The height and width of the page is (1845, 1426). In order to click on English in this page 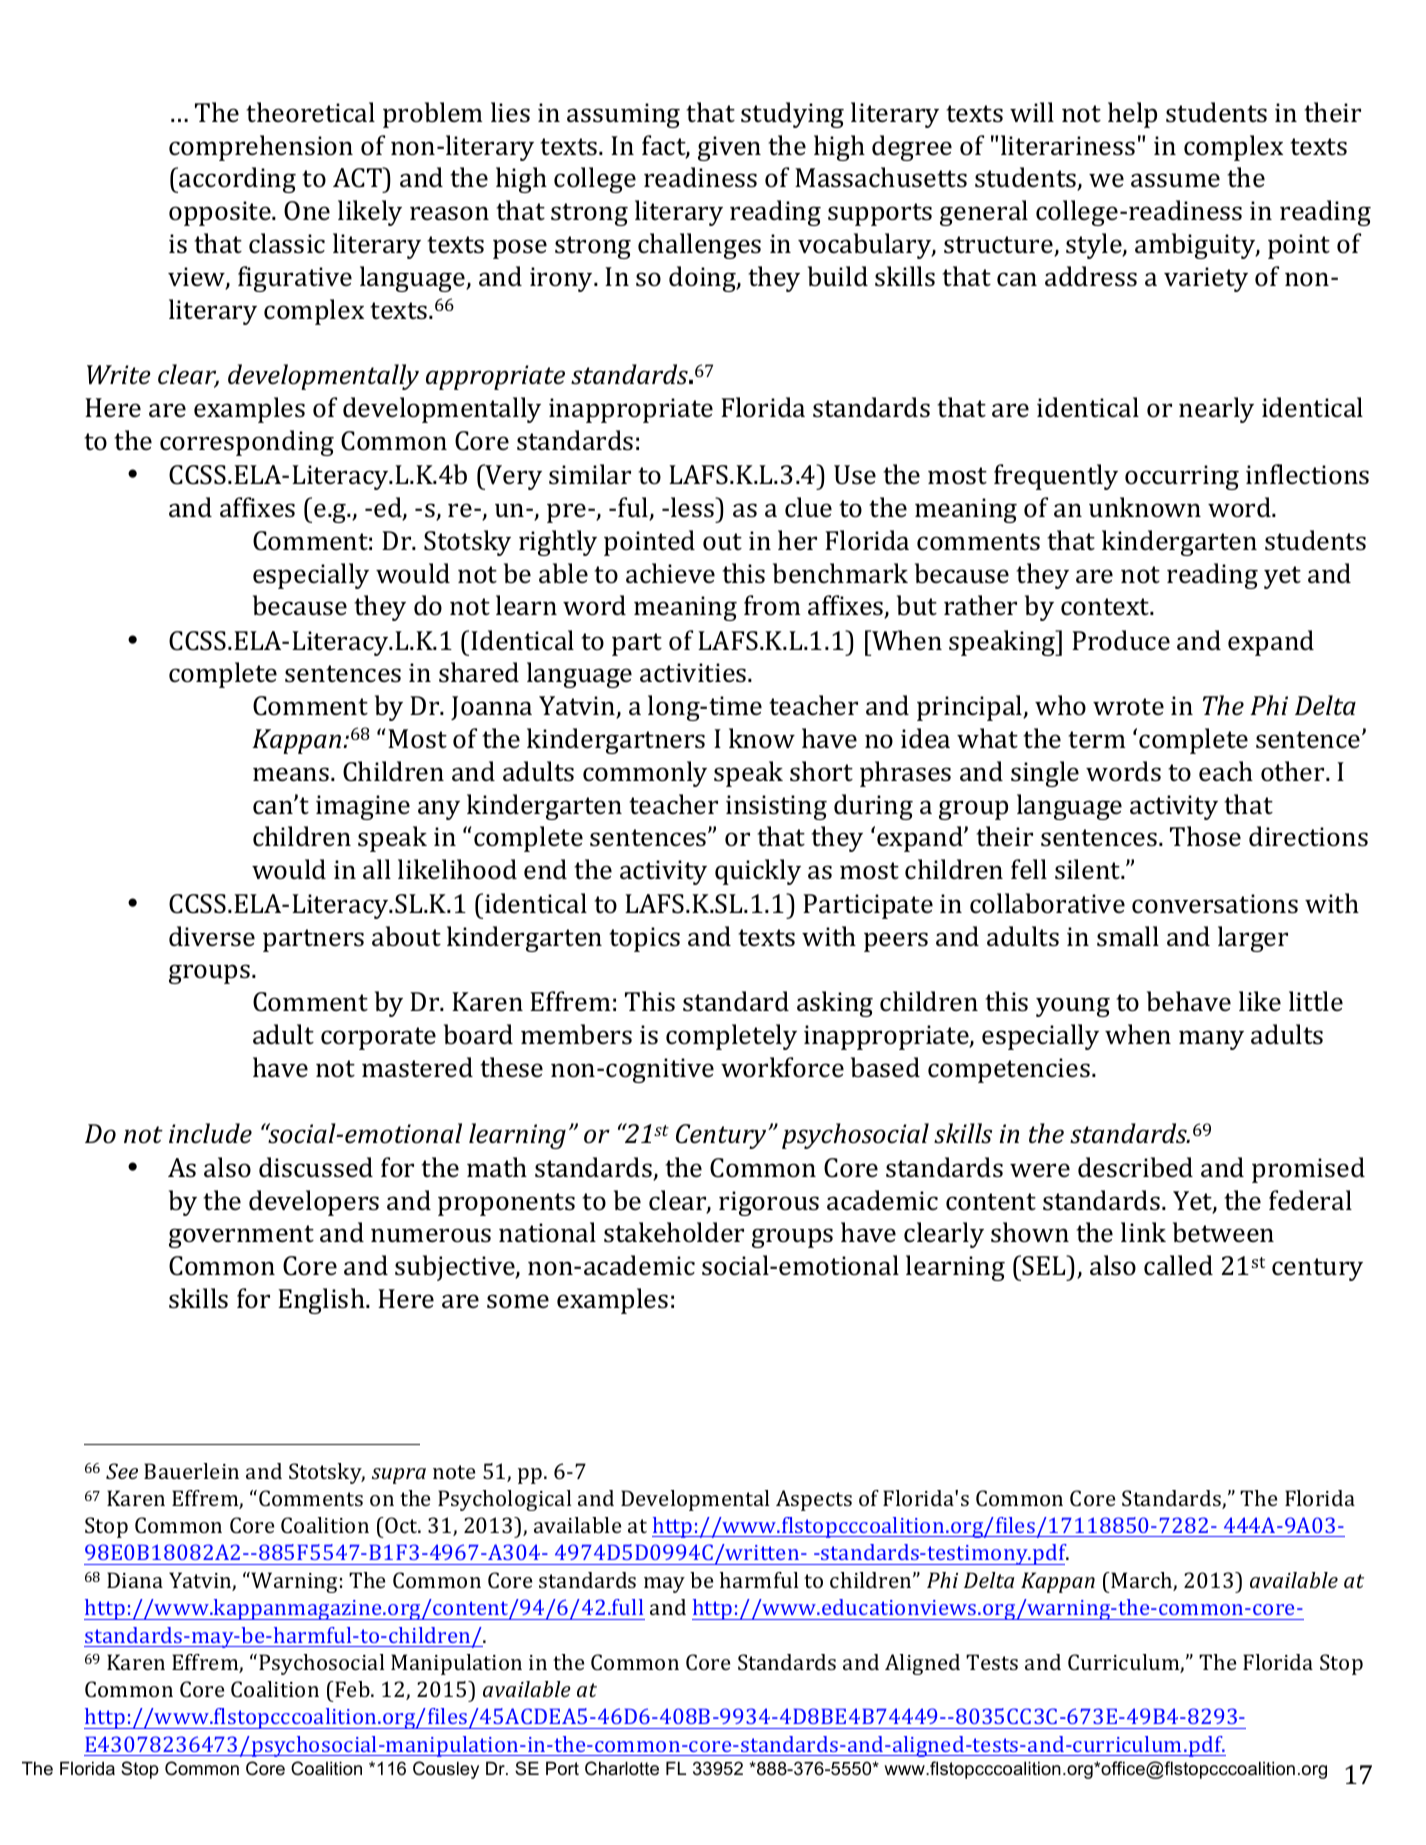, I will do `click(322, 1301)`.
